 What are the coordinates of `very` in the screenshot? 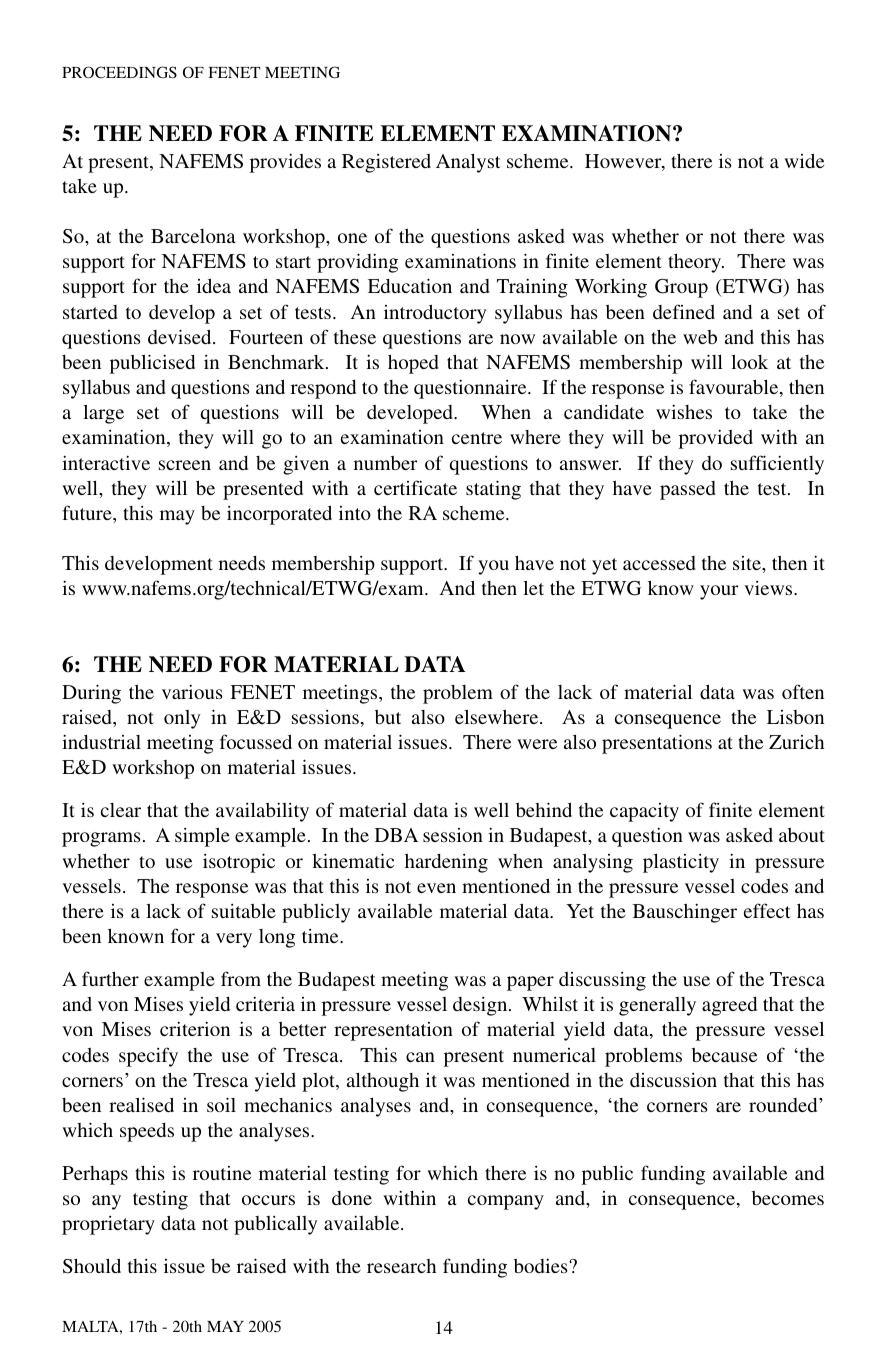 It's located at (234, 940).
